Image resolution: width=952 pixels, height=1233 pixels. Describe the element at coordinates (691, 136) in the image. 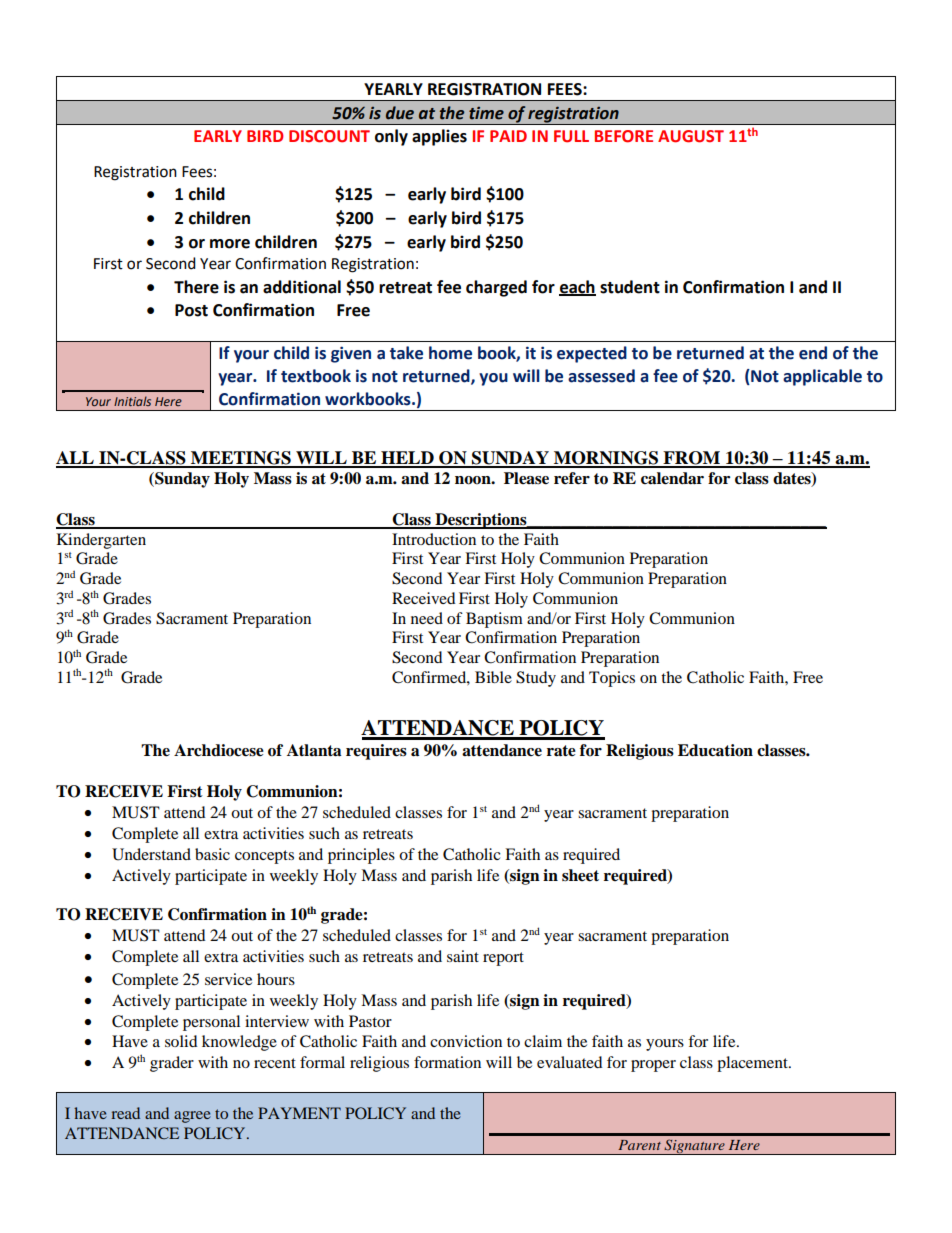

I see `AUGUST` at that location.
